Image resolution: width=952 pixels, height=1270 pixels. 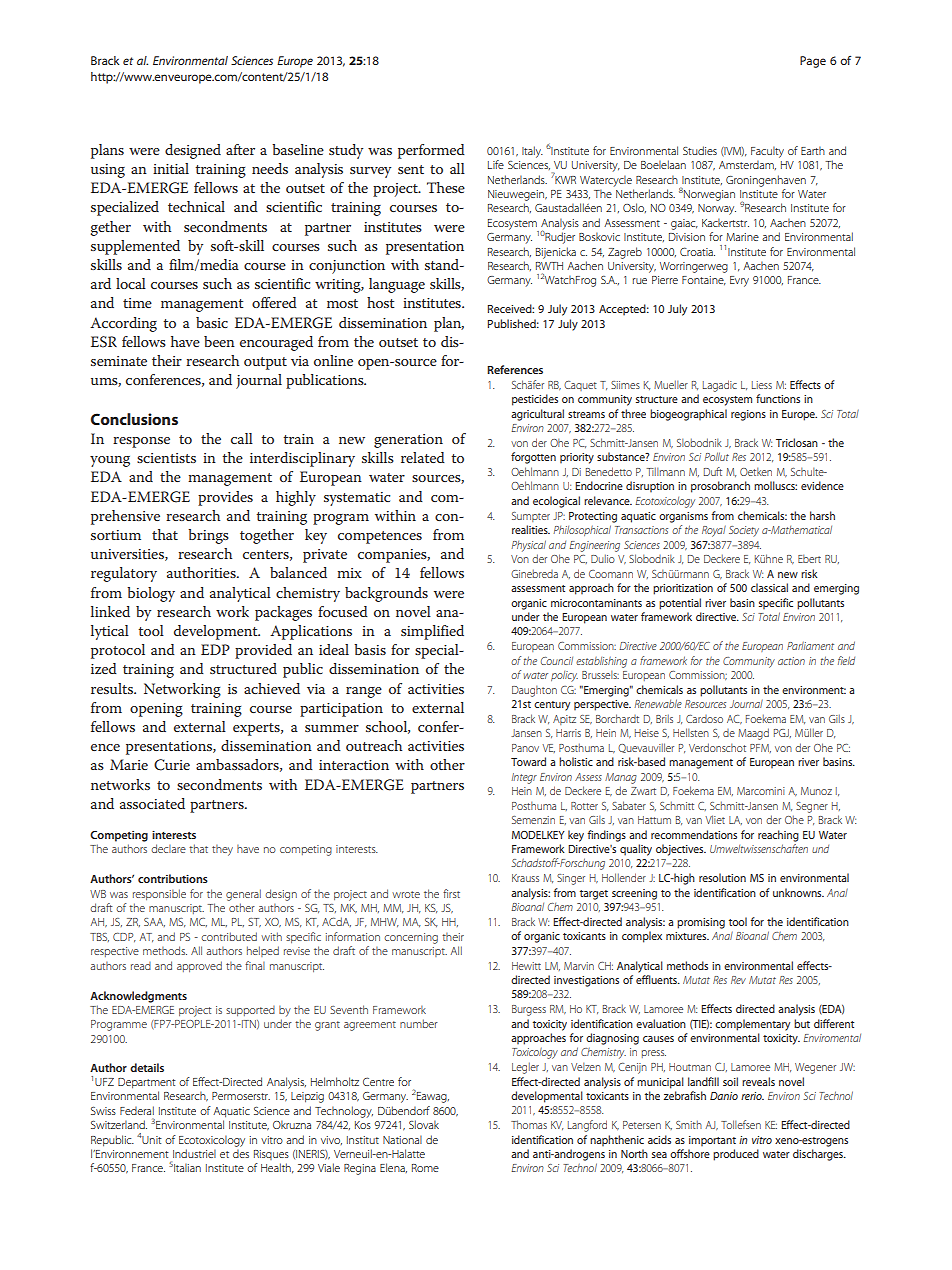 What do you see at coordinates (813, 62) in the screenshot?
I see `Page` at bounding box center [813, 62].
